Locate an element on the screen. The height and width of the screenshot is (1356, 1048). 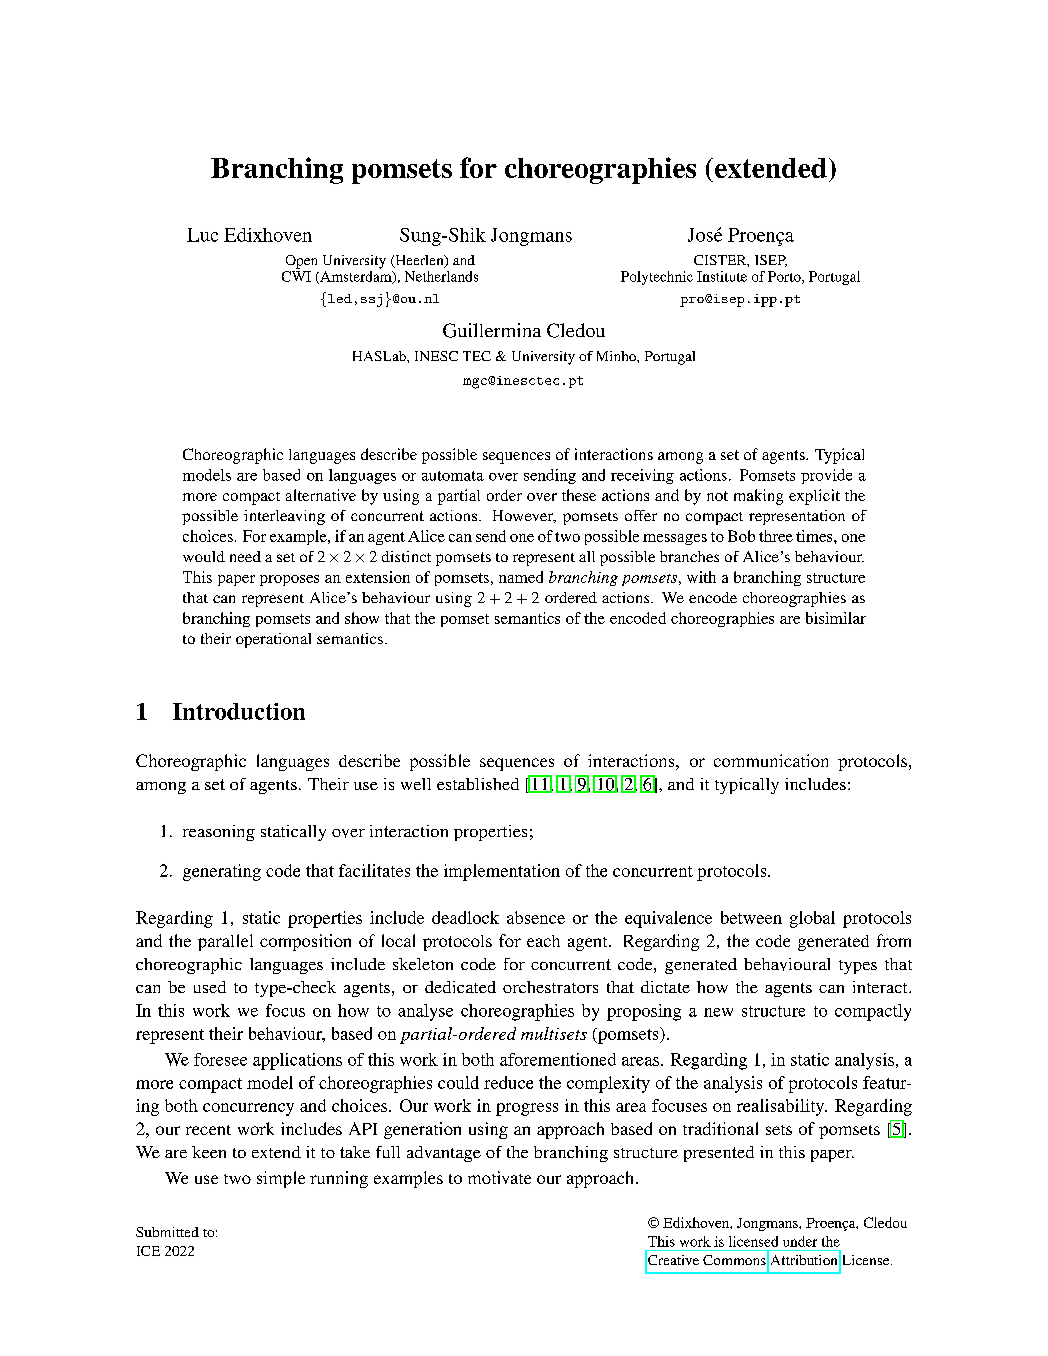
proposes is located at coordinates (289, 580).
